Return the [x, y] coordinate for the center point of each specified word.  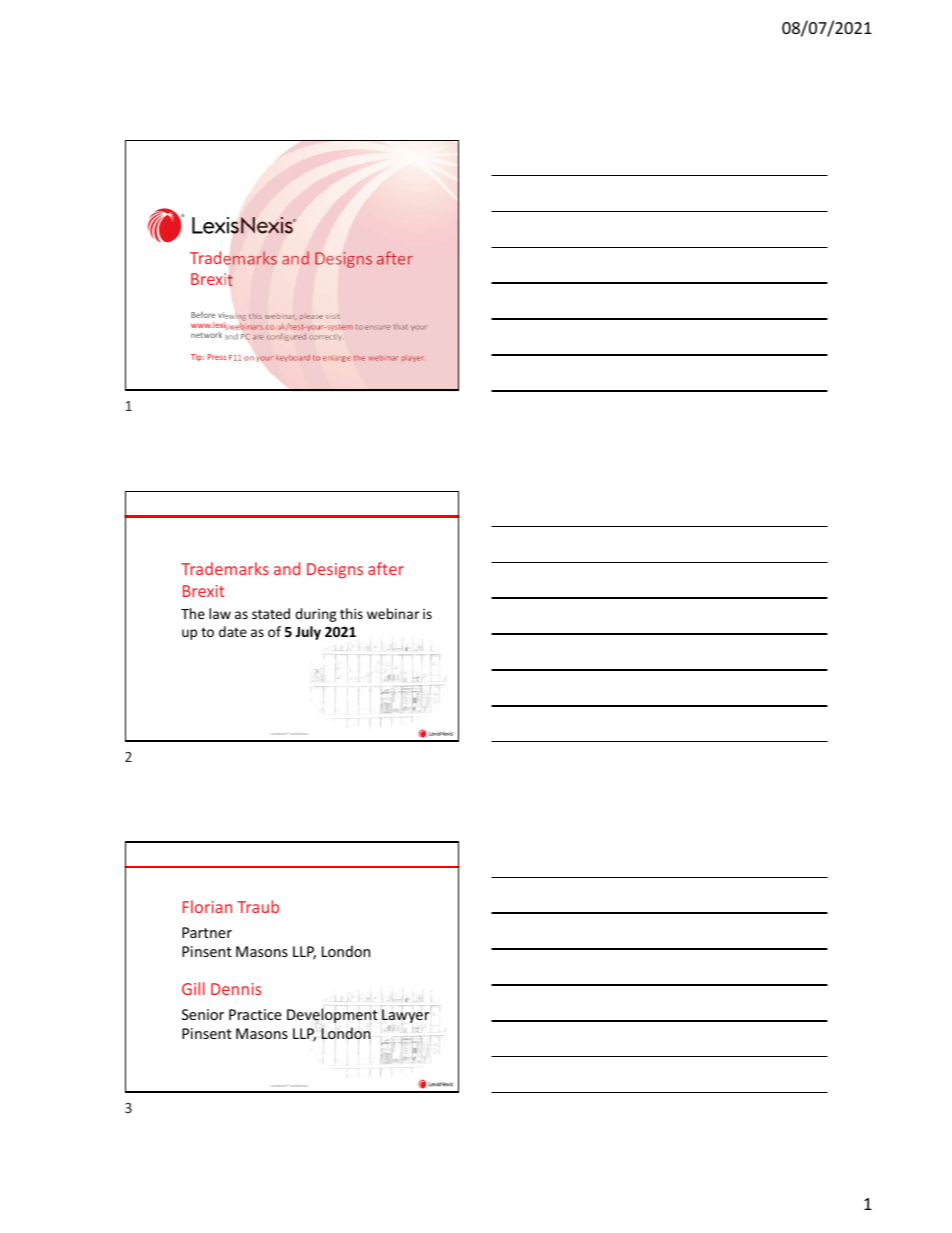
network [206, 335]
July [308, 633]
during [315, 615]
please [311, 317]
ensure [378, 327]
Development [332, 1014]
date [233, 631]
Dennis [236, 989]
